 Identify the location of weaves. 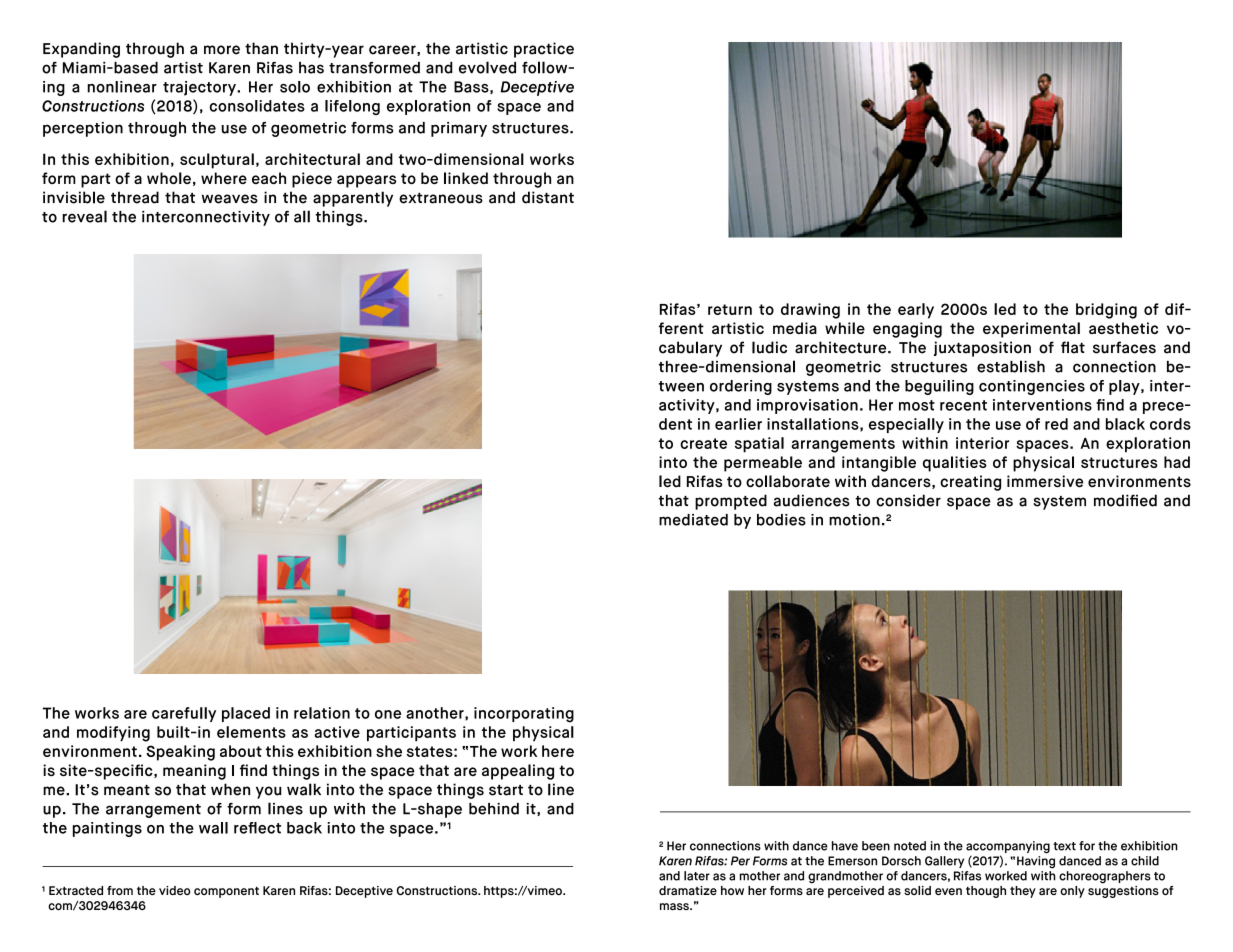
(230, 199).
